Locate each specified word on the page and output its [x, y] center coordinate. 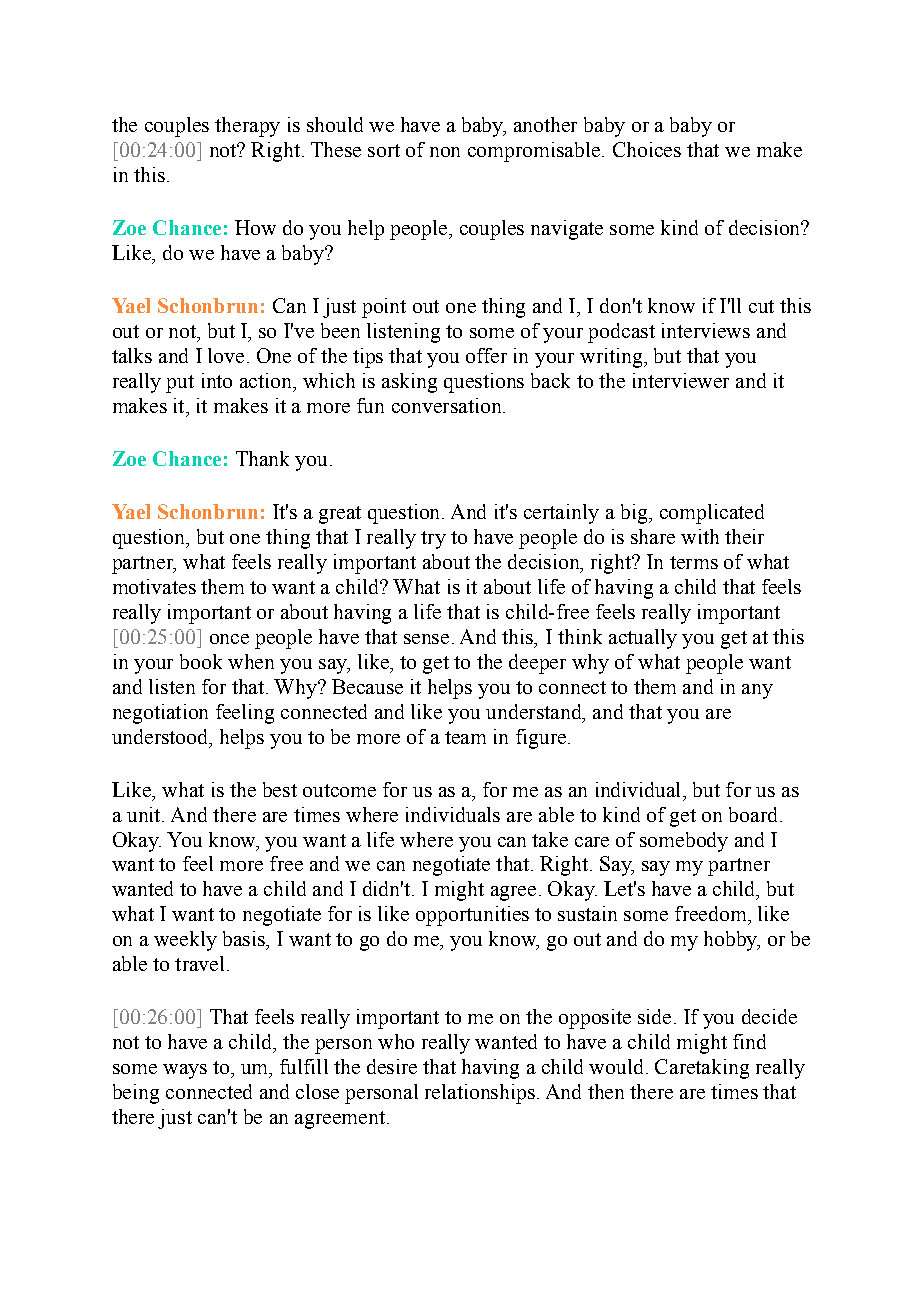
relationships [480, 1094]
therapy [247, 127]
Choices [647, 149]
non [445, 152]
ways [185, 1071]
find [749, 1041]
